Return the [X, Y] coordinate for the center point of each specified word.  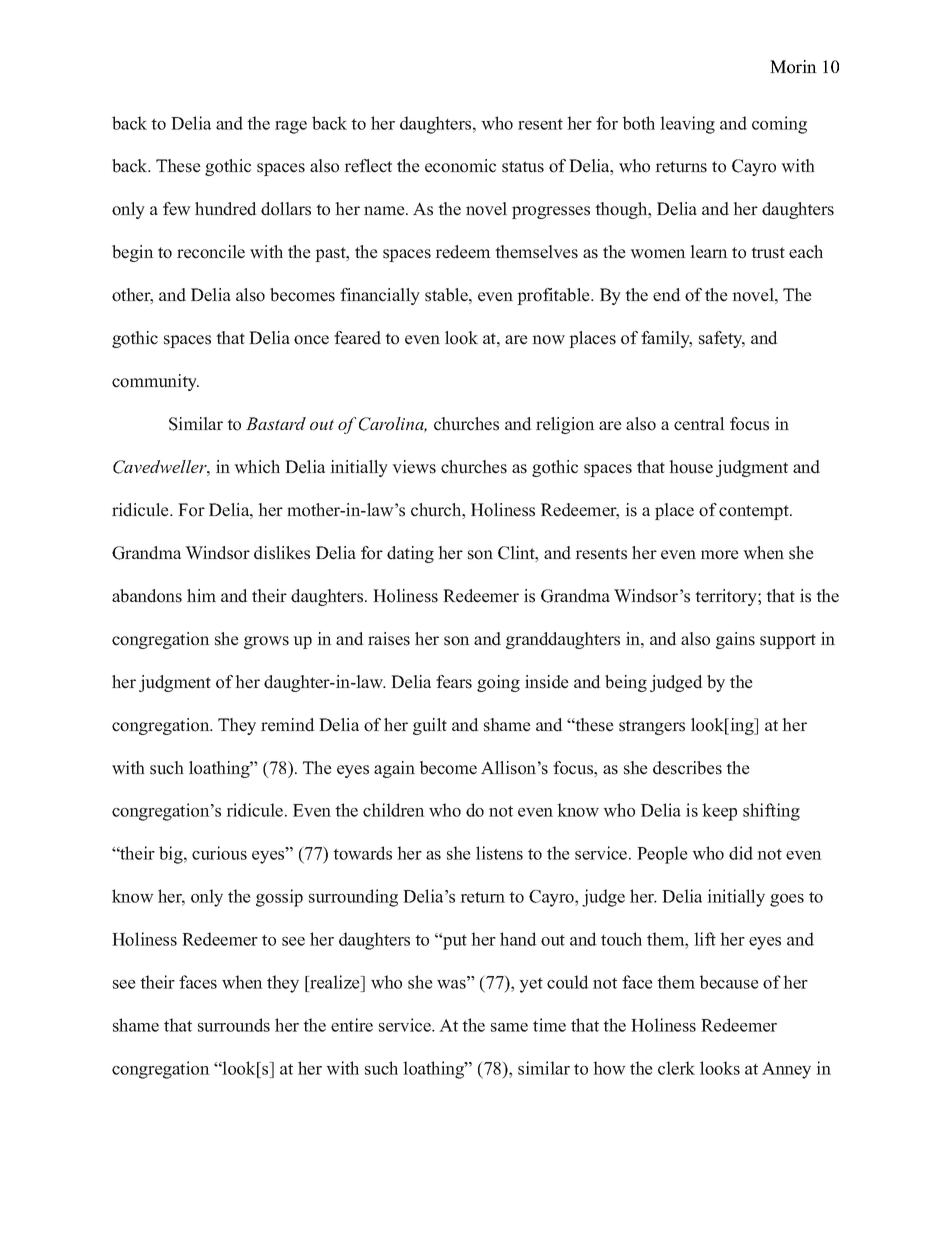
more [720, 555]
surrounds [234, 1025]
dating [410, 554]
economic [460, 166]
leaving [687, 125]
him [201, 595]
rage [291, 127]
